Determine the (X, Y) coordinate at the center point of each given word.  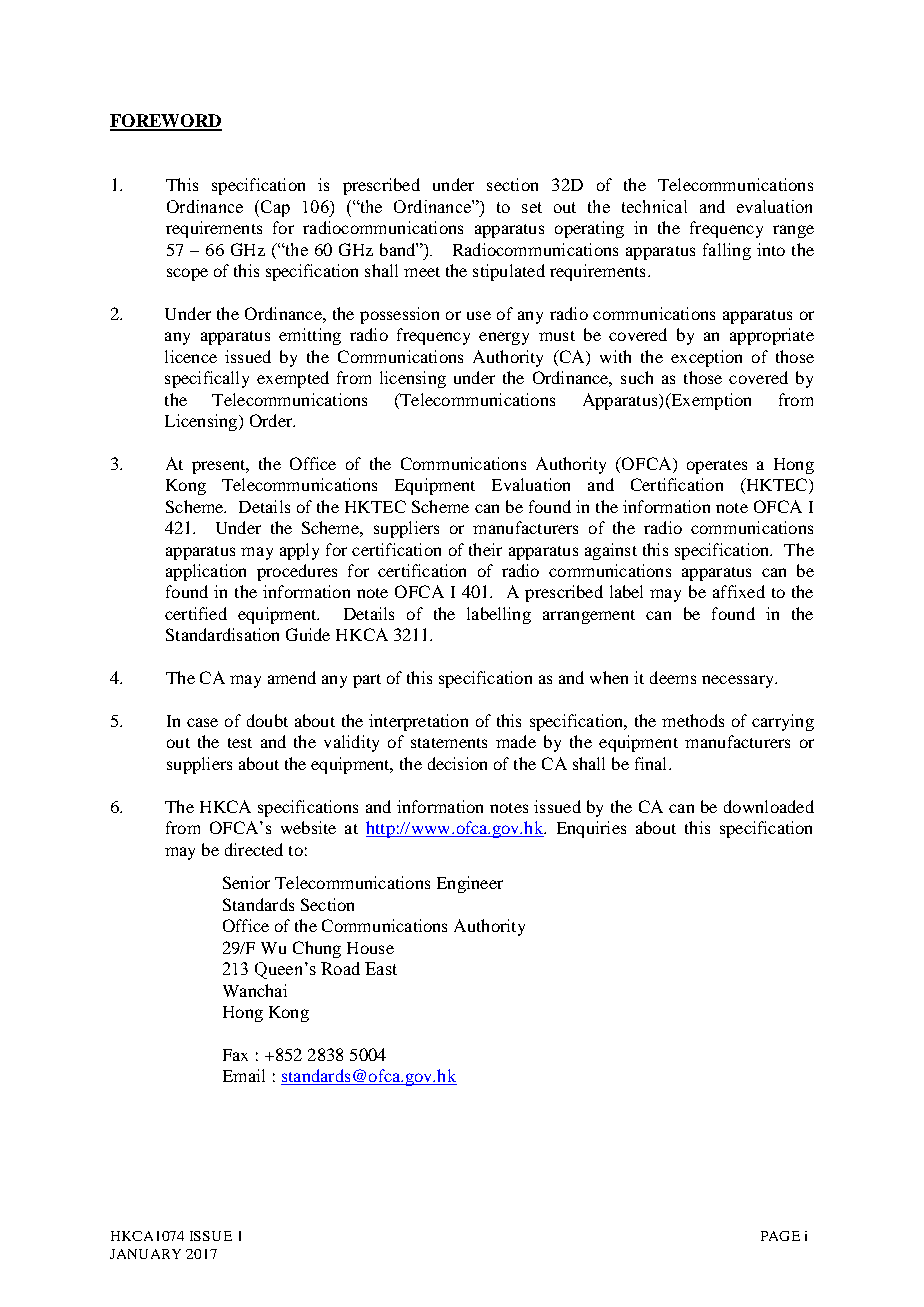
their (485, 549)
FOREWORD (166, 122)
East (381, 968)
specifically (207, 379)
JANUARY (145, 1254)
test (240, 743)
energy (504, 338)
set (532, 207)
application (206, 572)
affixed (739, 591)
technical (654, 206)
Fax (235, 1055)
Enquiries (591, 829)
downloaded (769, 806)
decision (457, 763)
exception (706, 358)
